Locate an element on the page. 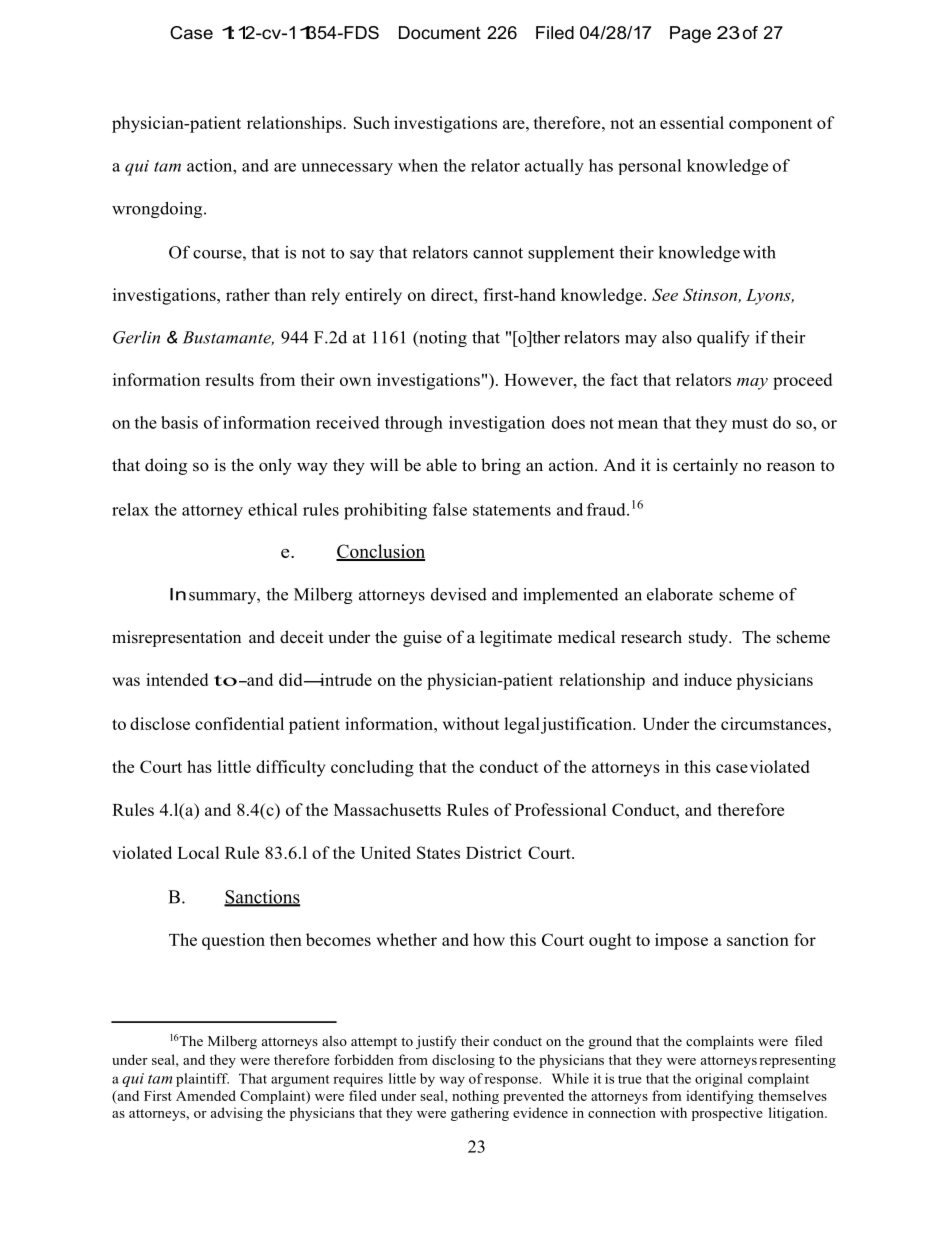  Such is located at coordinates (372, 122).
